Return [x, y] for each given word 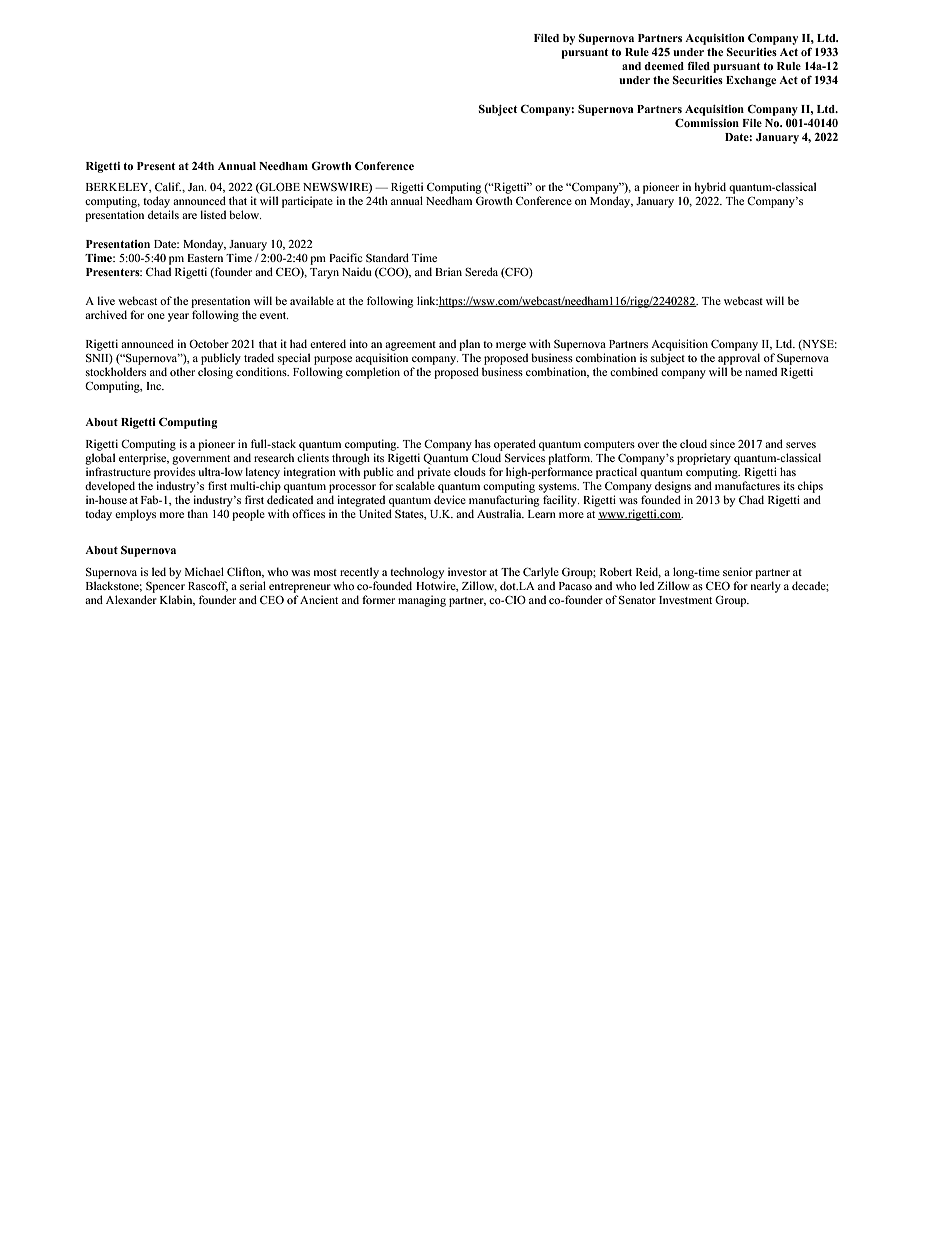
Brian [448, 271]
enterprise [144, 459]
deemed [664, 66]
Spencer [165, 587]
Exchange [751, 81]
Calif [169, 186]
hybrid [710, 188]
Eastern [205, 258]
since [722, 443]
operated [515, 445]
